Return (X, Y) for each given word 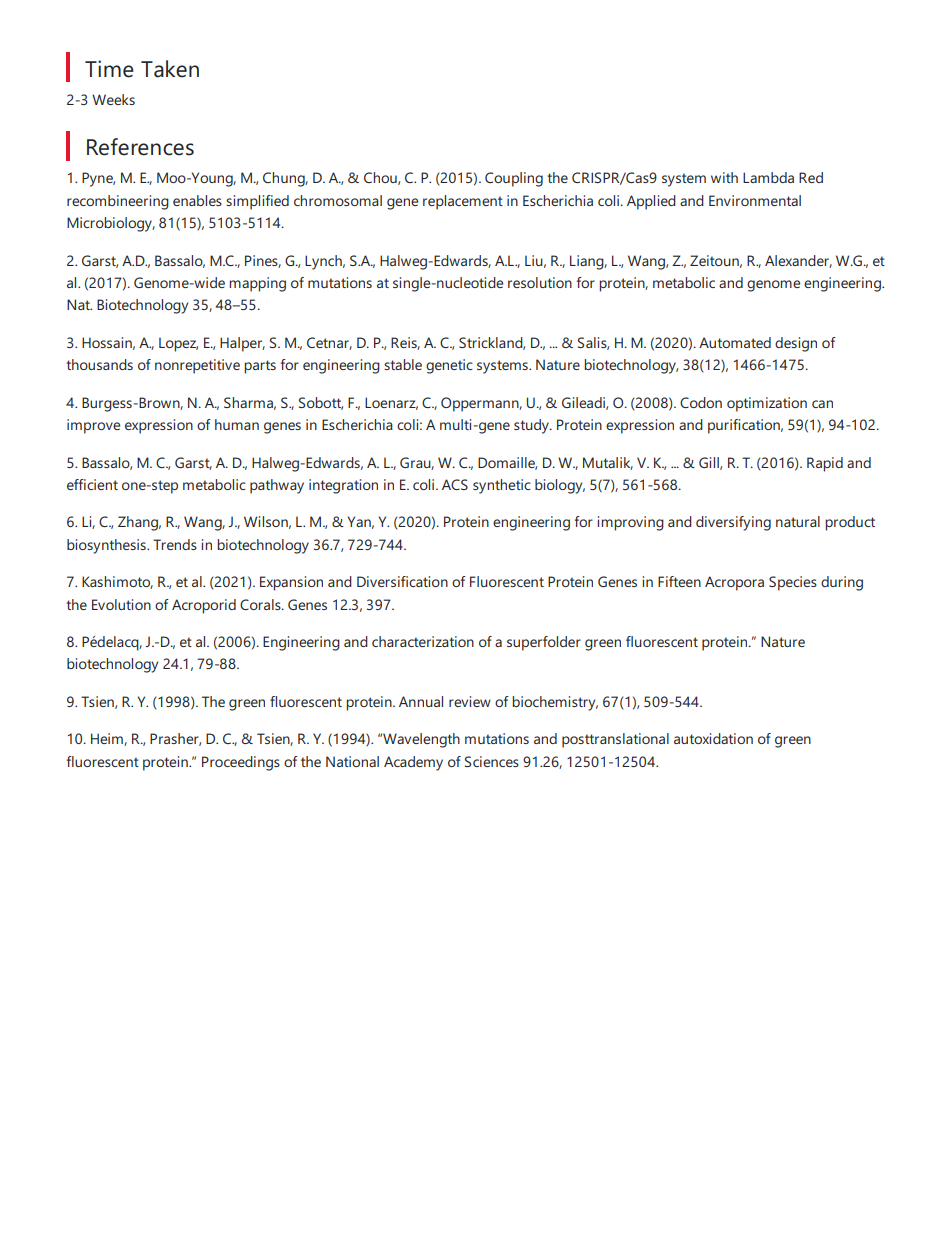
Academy (413, 763)
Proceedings (241, 763)
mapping (257, 284)
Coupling (514, 179)
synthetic (502, 486)
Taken (170, 69)
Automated (735, 342)
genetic (449, 366)
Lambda (768, 177)
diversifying (733, 523)
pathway (277, 486)
